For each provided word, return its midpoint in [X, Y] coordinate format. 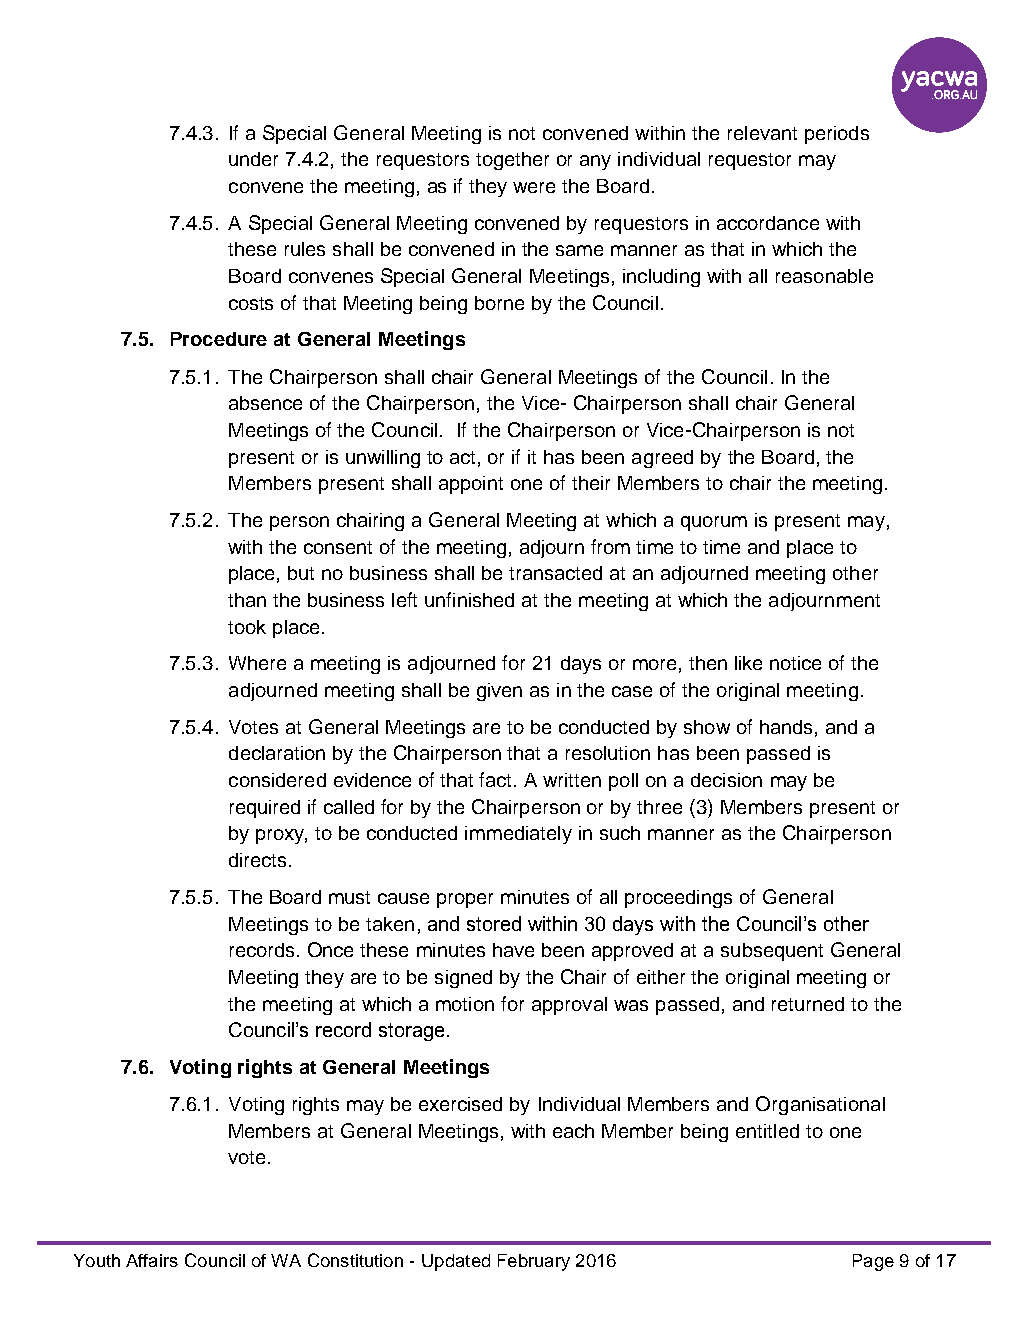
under [253, 159]
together [512, 161]
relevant [762, 133]
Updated [456, 1262]
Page [873, 1262]
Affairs [152, 1260]
